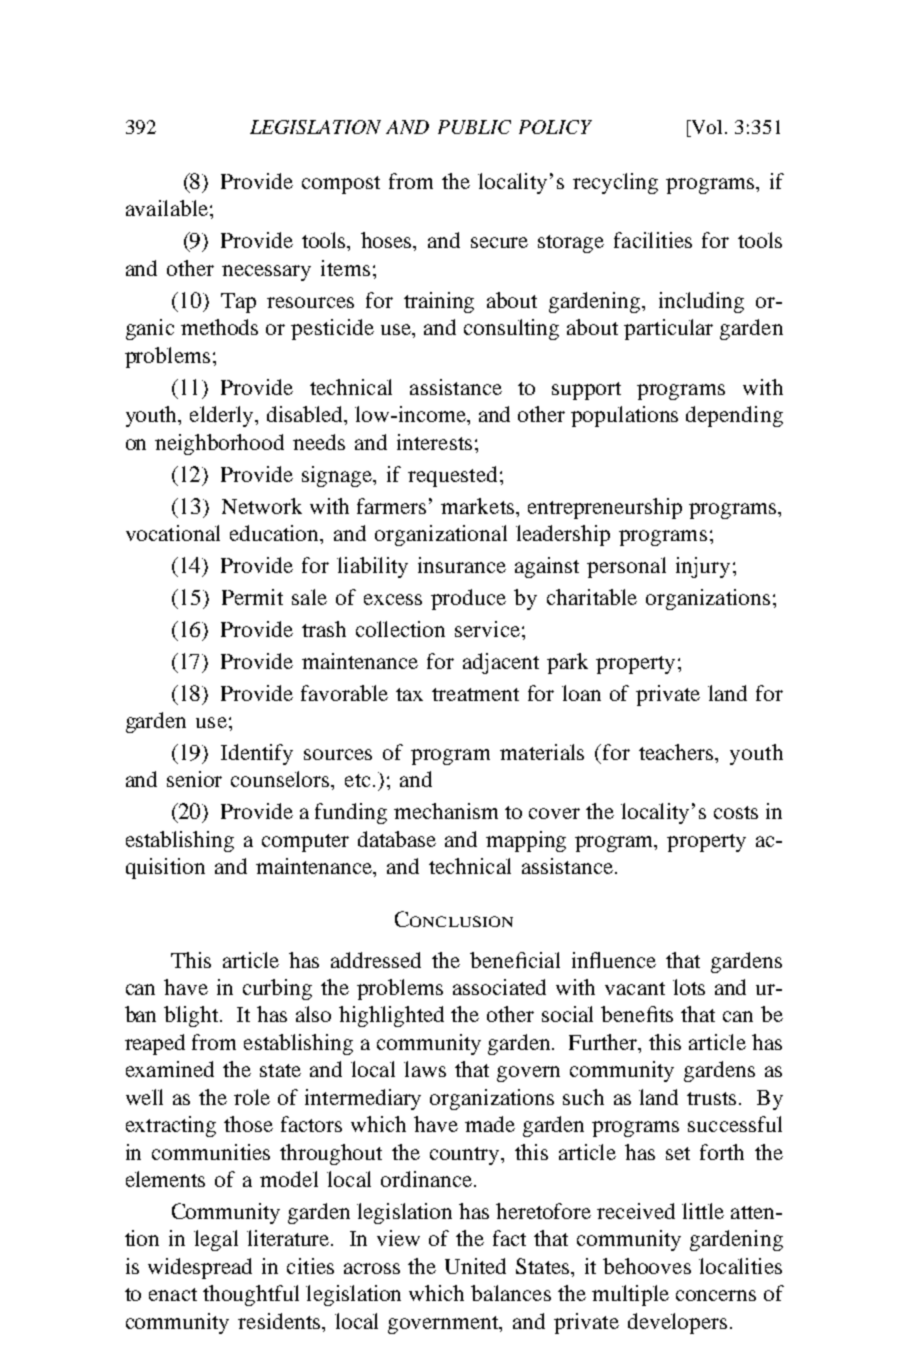  Describe the element at coordinates (474, 127) in the screenshot. I see `PUBLIC` at that location.
